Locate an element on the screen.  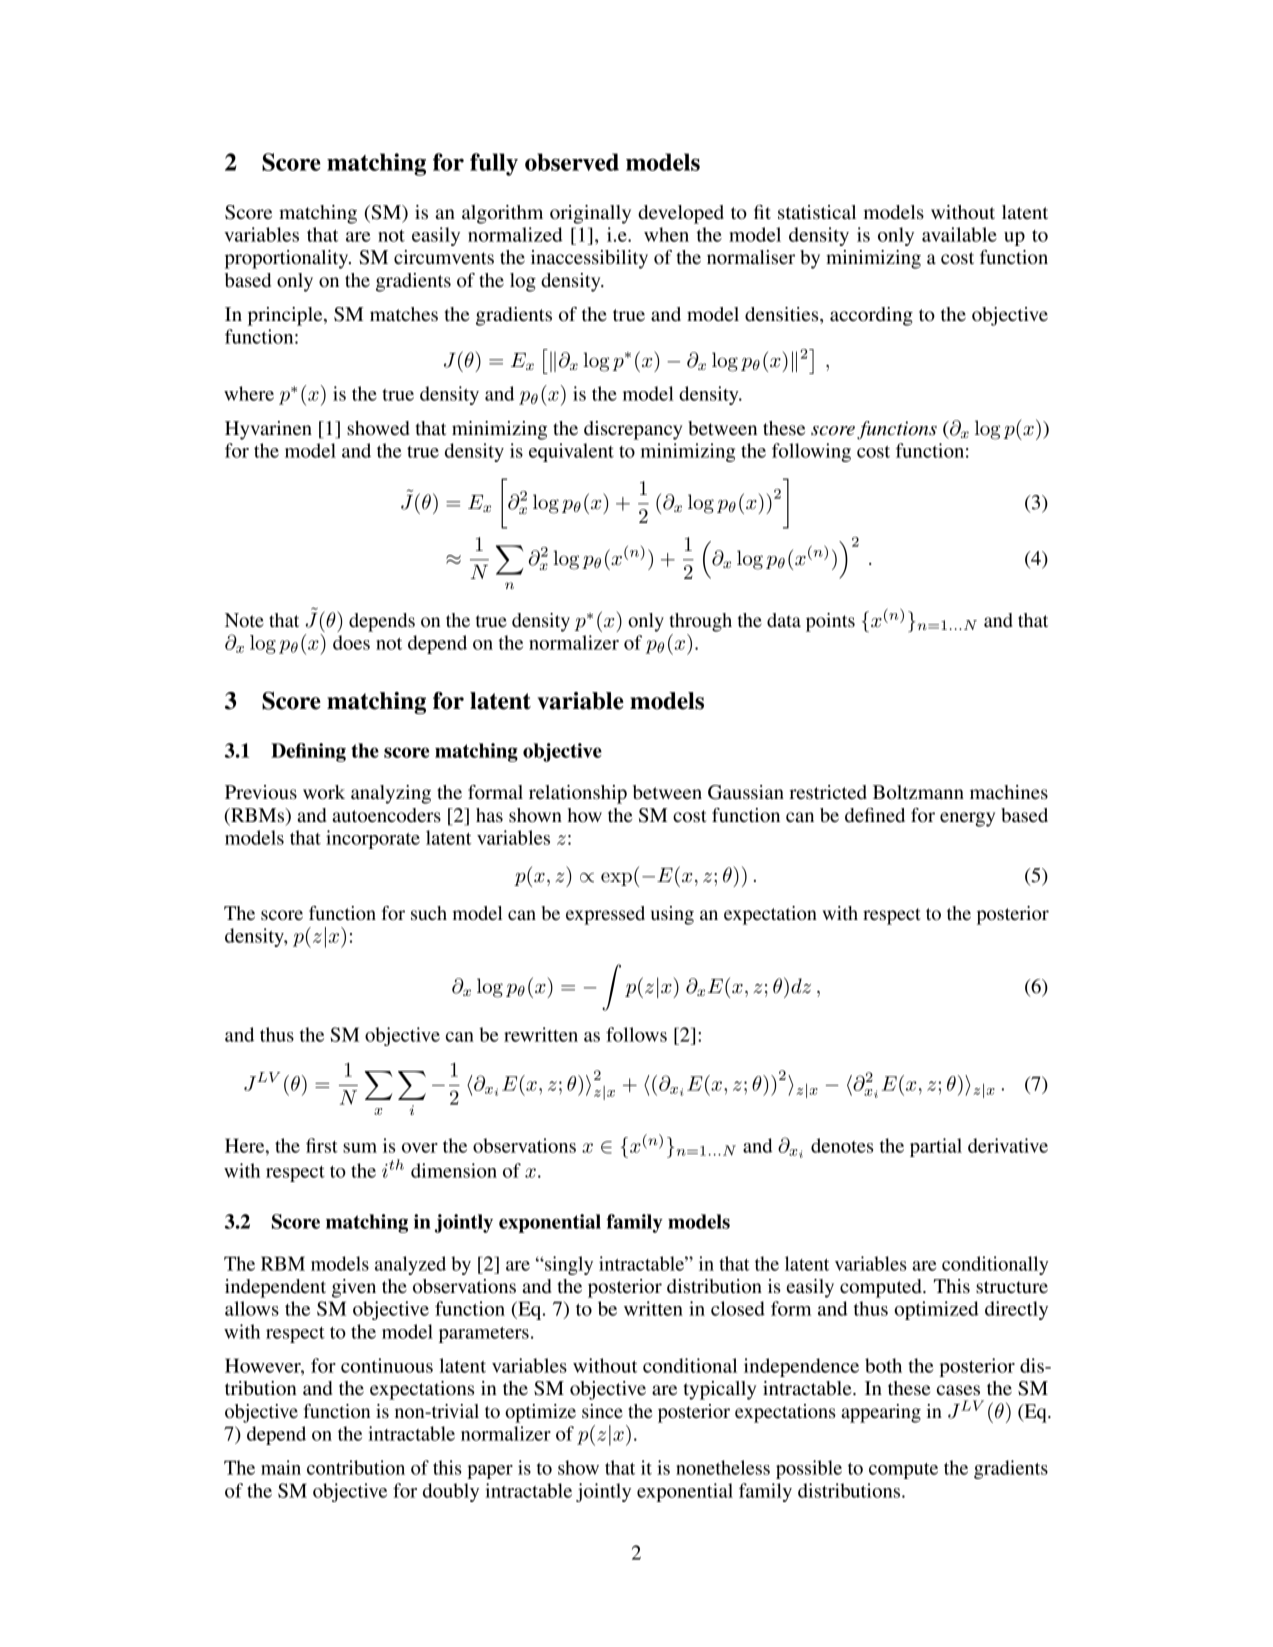
relationship is located at coordinates (578, 794).
